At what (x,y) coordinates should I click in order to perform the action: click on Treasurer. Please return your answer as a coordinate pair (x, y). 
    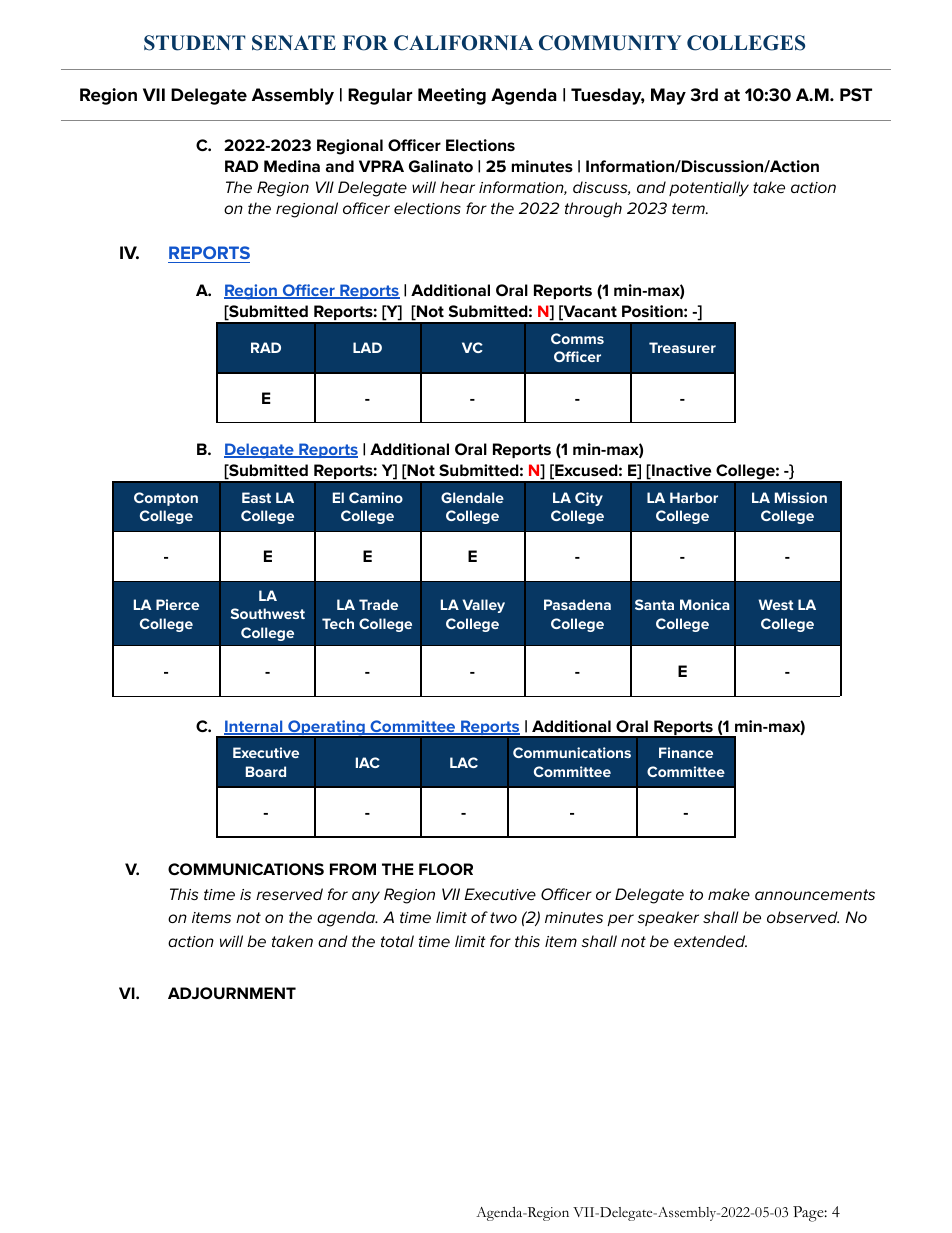
    Looking at the image, I should click on (682, 347).
